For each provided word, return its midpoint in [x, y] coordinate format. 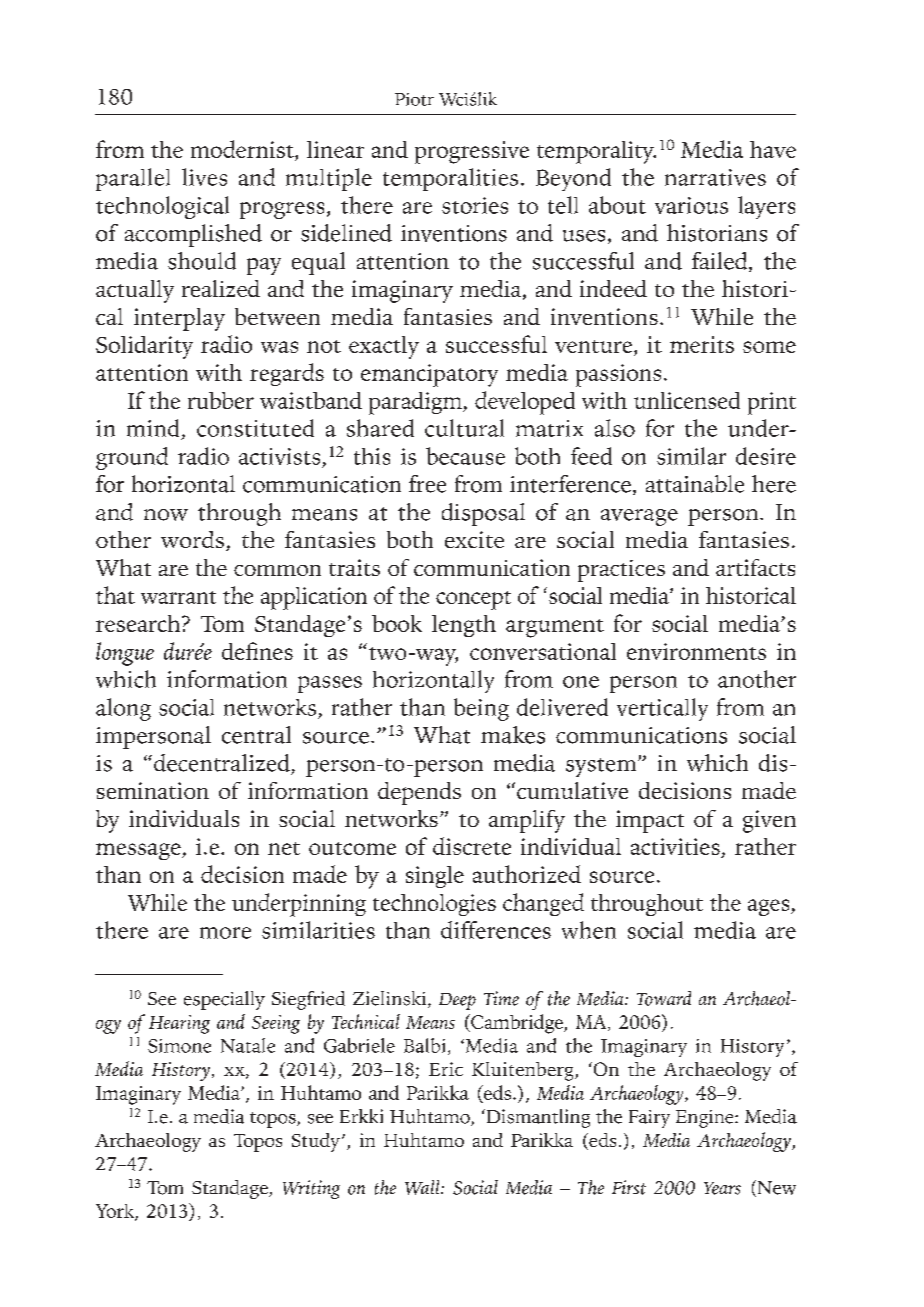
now [166, 515]
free [427, 484]
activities [676, 848]
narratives [715, 177]
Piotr [414, 99]
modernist [243, 149]
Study [316, 1142]
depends [419, 793]
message [139, 851]
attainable [695, 484]
